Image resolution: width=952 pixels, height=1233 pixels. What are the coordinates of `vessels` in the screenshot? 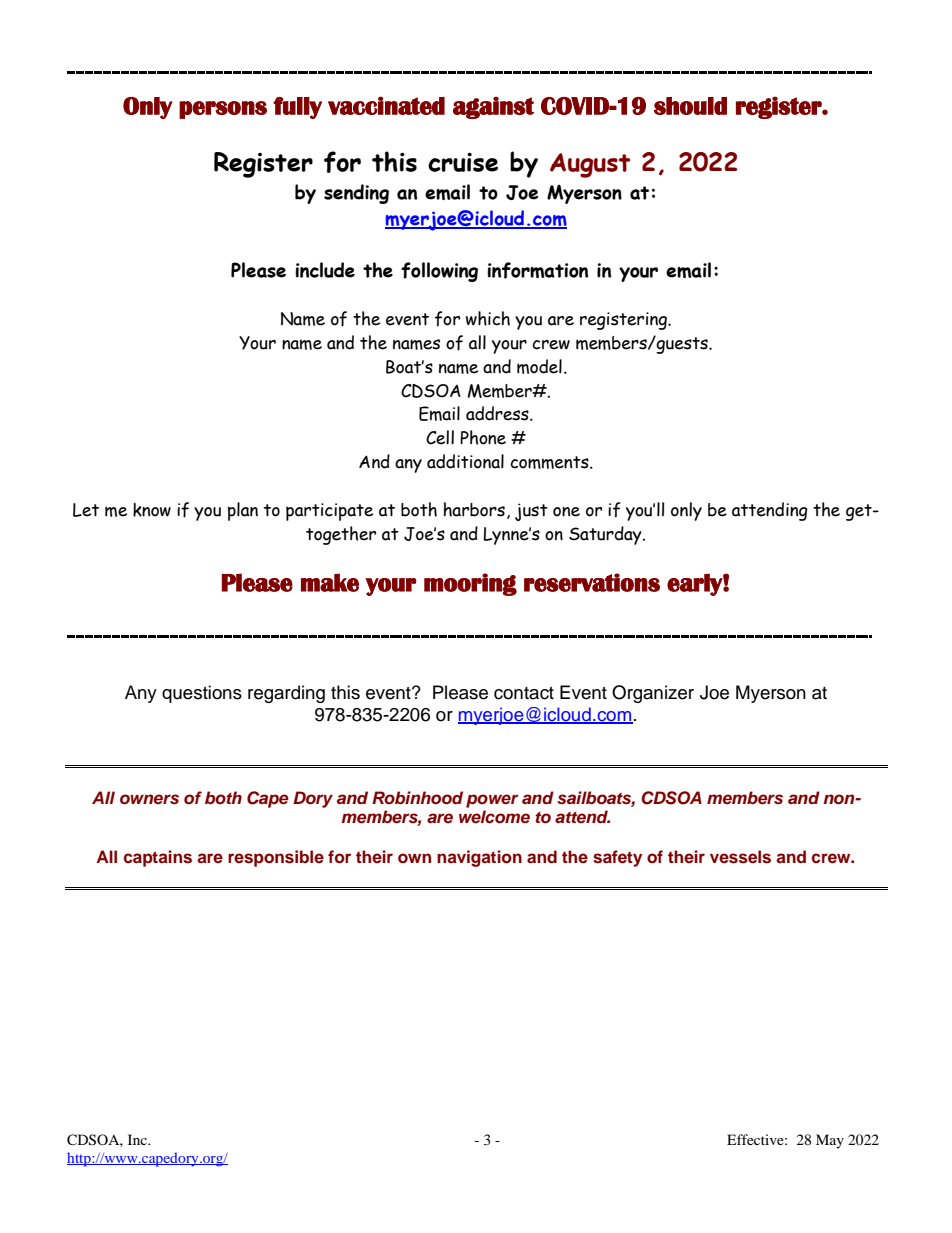 It's located at (740, 857).
